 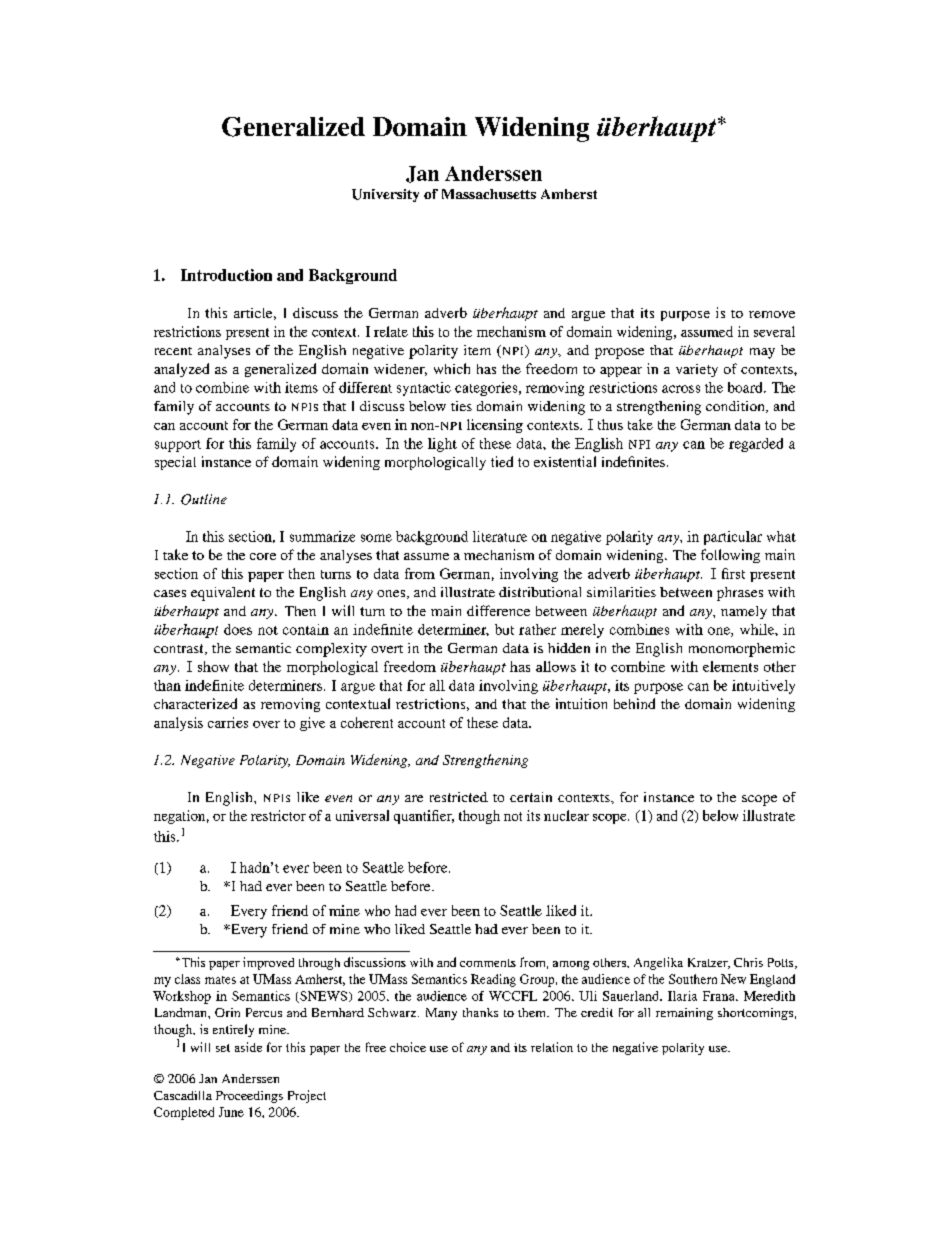 I want to click on Outline, so click(x=204, y=499).
